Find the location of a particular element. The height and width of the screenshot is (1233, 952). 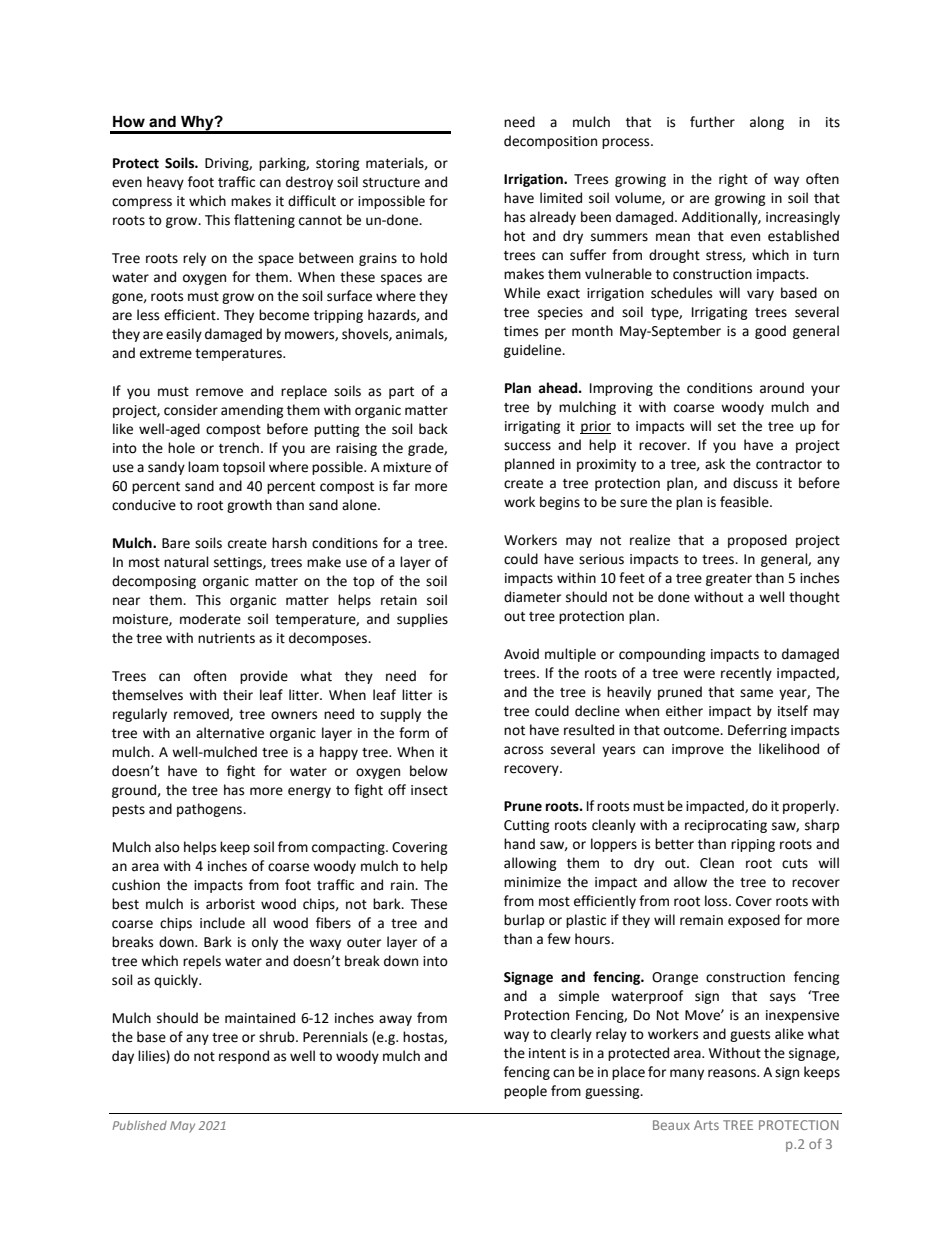

easily is located at coordinates (184, 335).
